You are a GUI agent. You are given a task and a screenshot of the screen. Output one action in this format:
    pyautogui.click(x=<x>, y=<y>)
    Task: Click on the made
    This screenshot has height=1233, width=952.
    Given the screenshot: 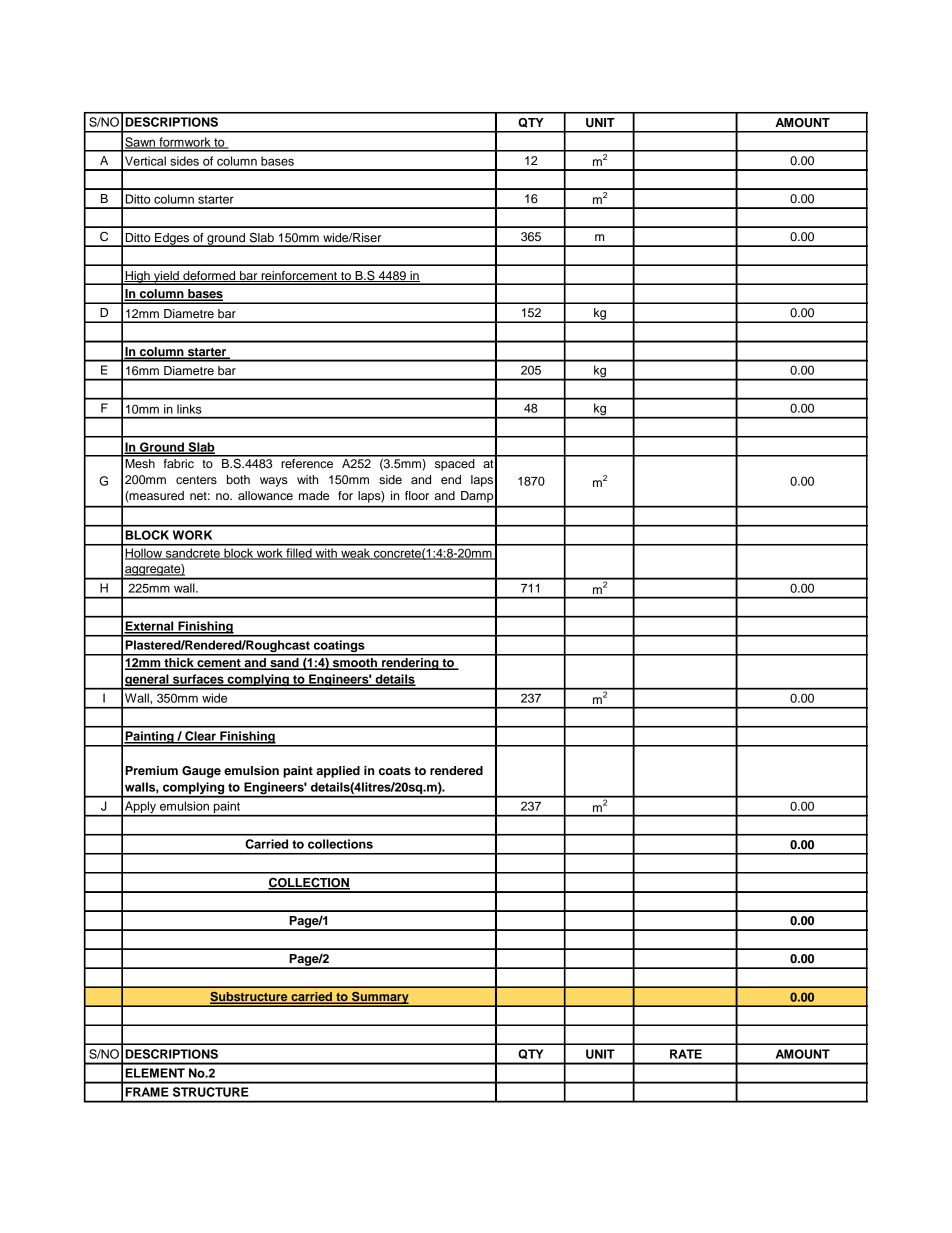 What is the action you would take?
    pyautogui.click(x=314, y=495)
